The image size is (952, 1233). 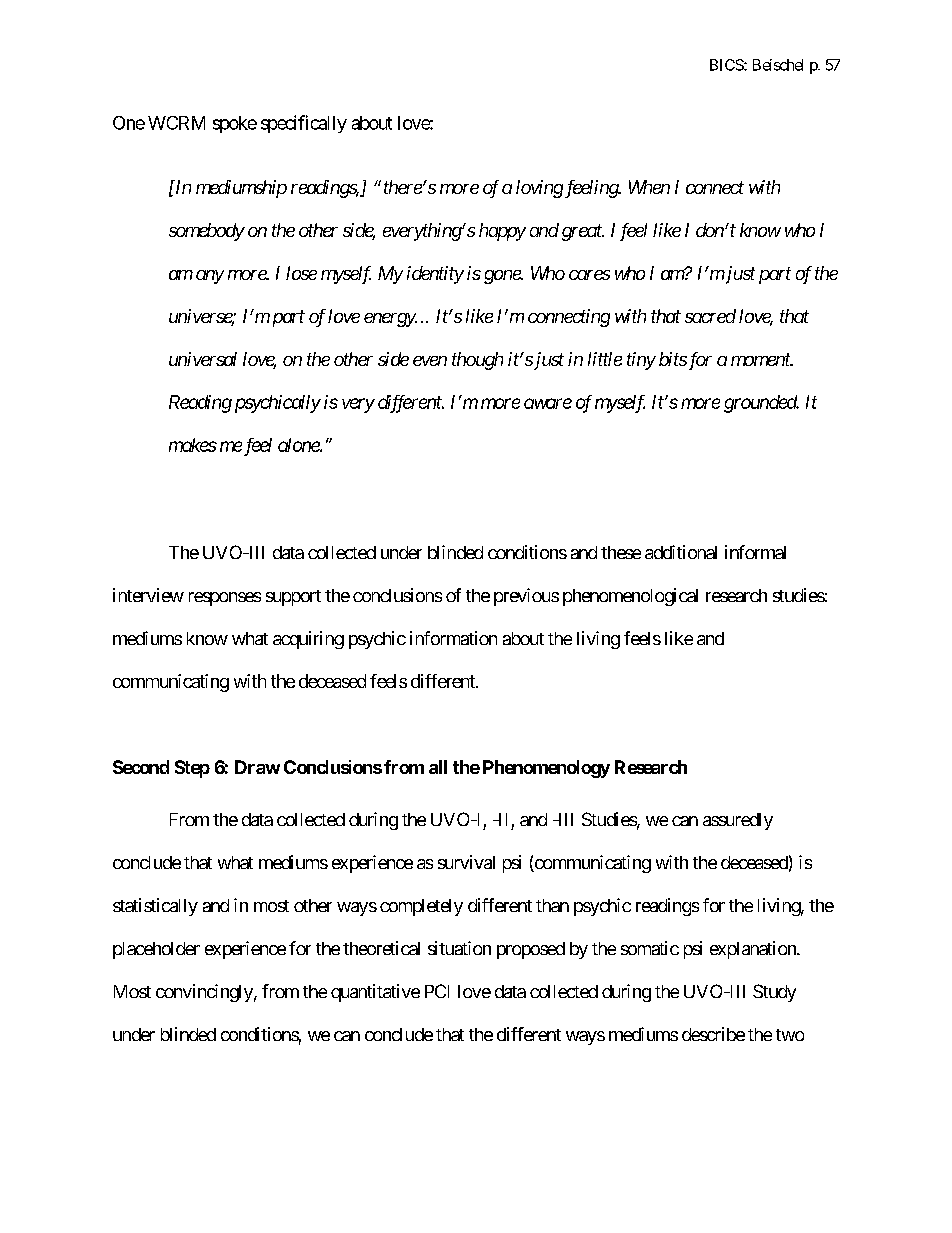 What do you see at coordinates (546, 769) in the screenshot?
I see `Phenomenology` at bounding box center [546, 769].
